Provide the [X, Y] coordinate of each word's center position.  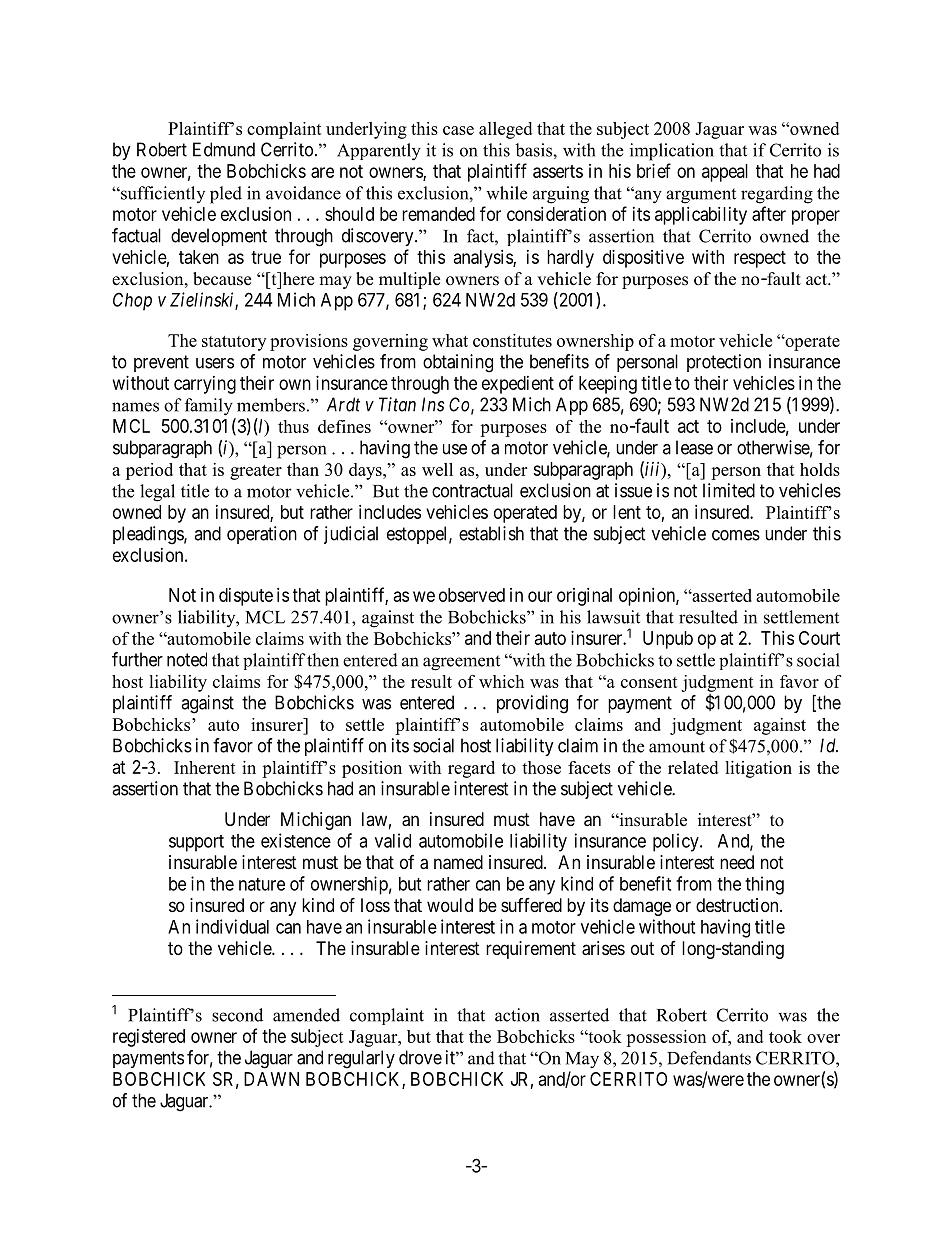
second [237, 1015]
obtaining [458, 363]
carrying [205, 385]
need [737, 862]
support [196, 843]
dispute [246, 597]
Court [819, 638]
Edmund [224, 149]
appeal [725, 173]
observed [472, 595]
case [458, 130]
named [458, 862]
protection [724, 363]
